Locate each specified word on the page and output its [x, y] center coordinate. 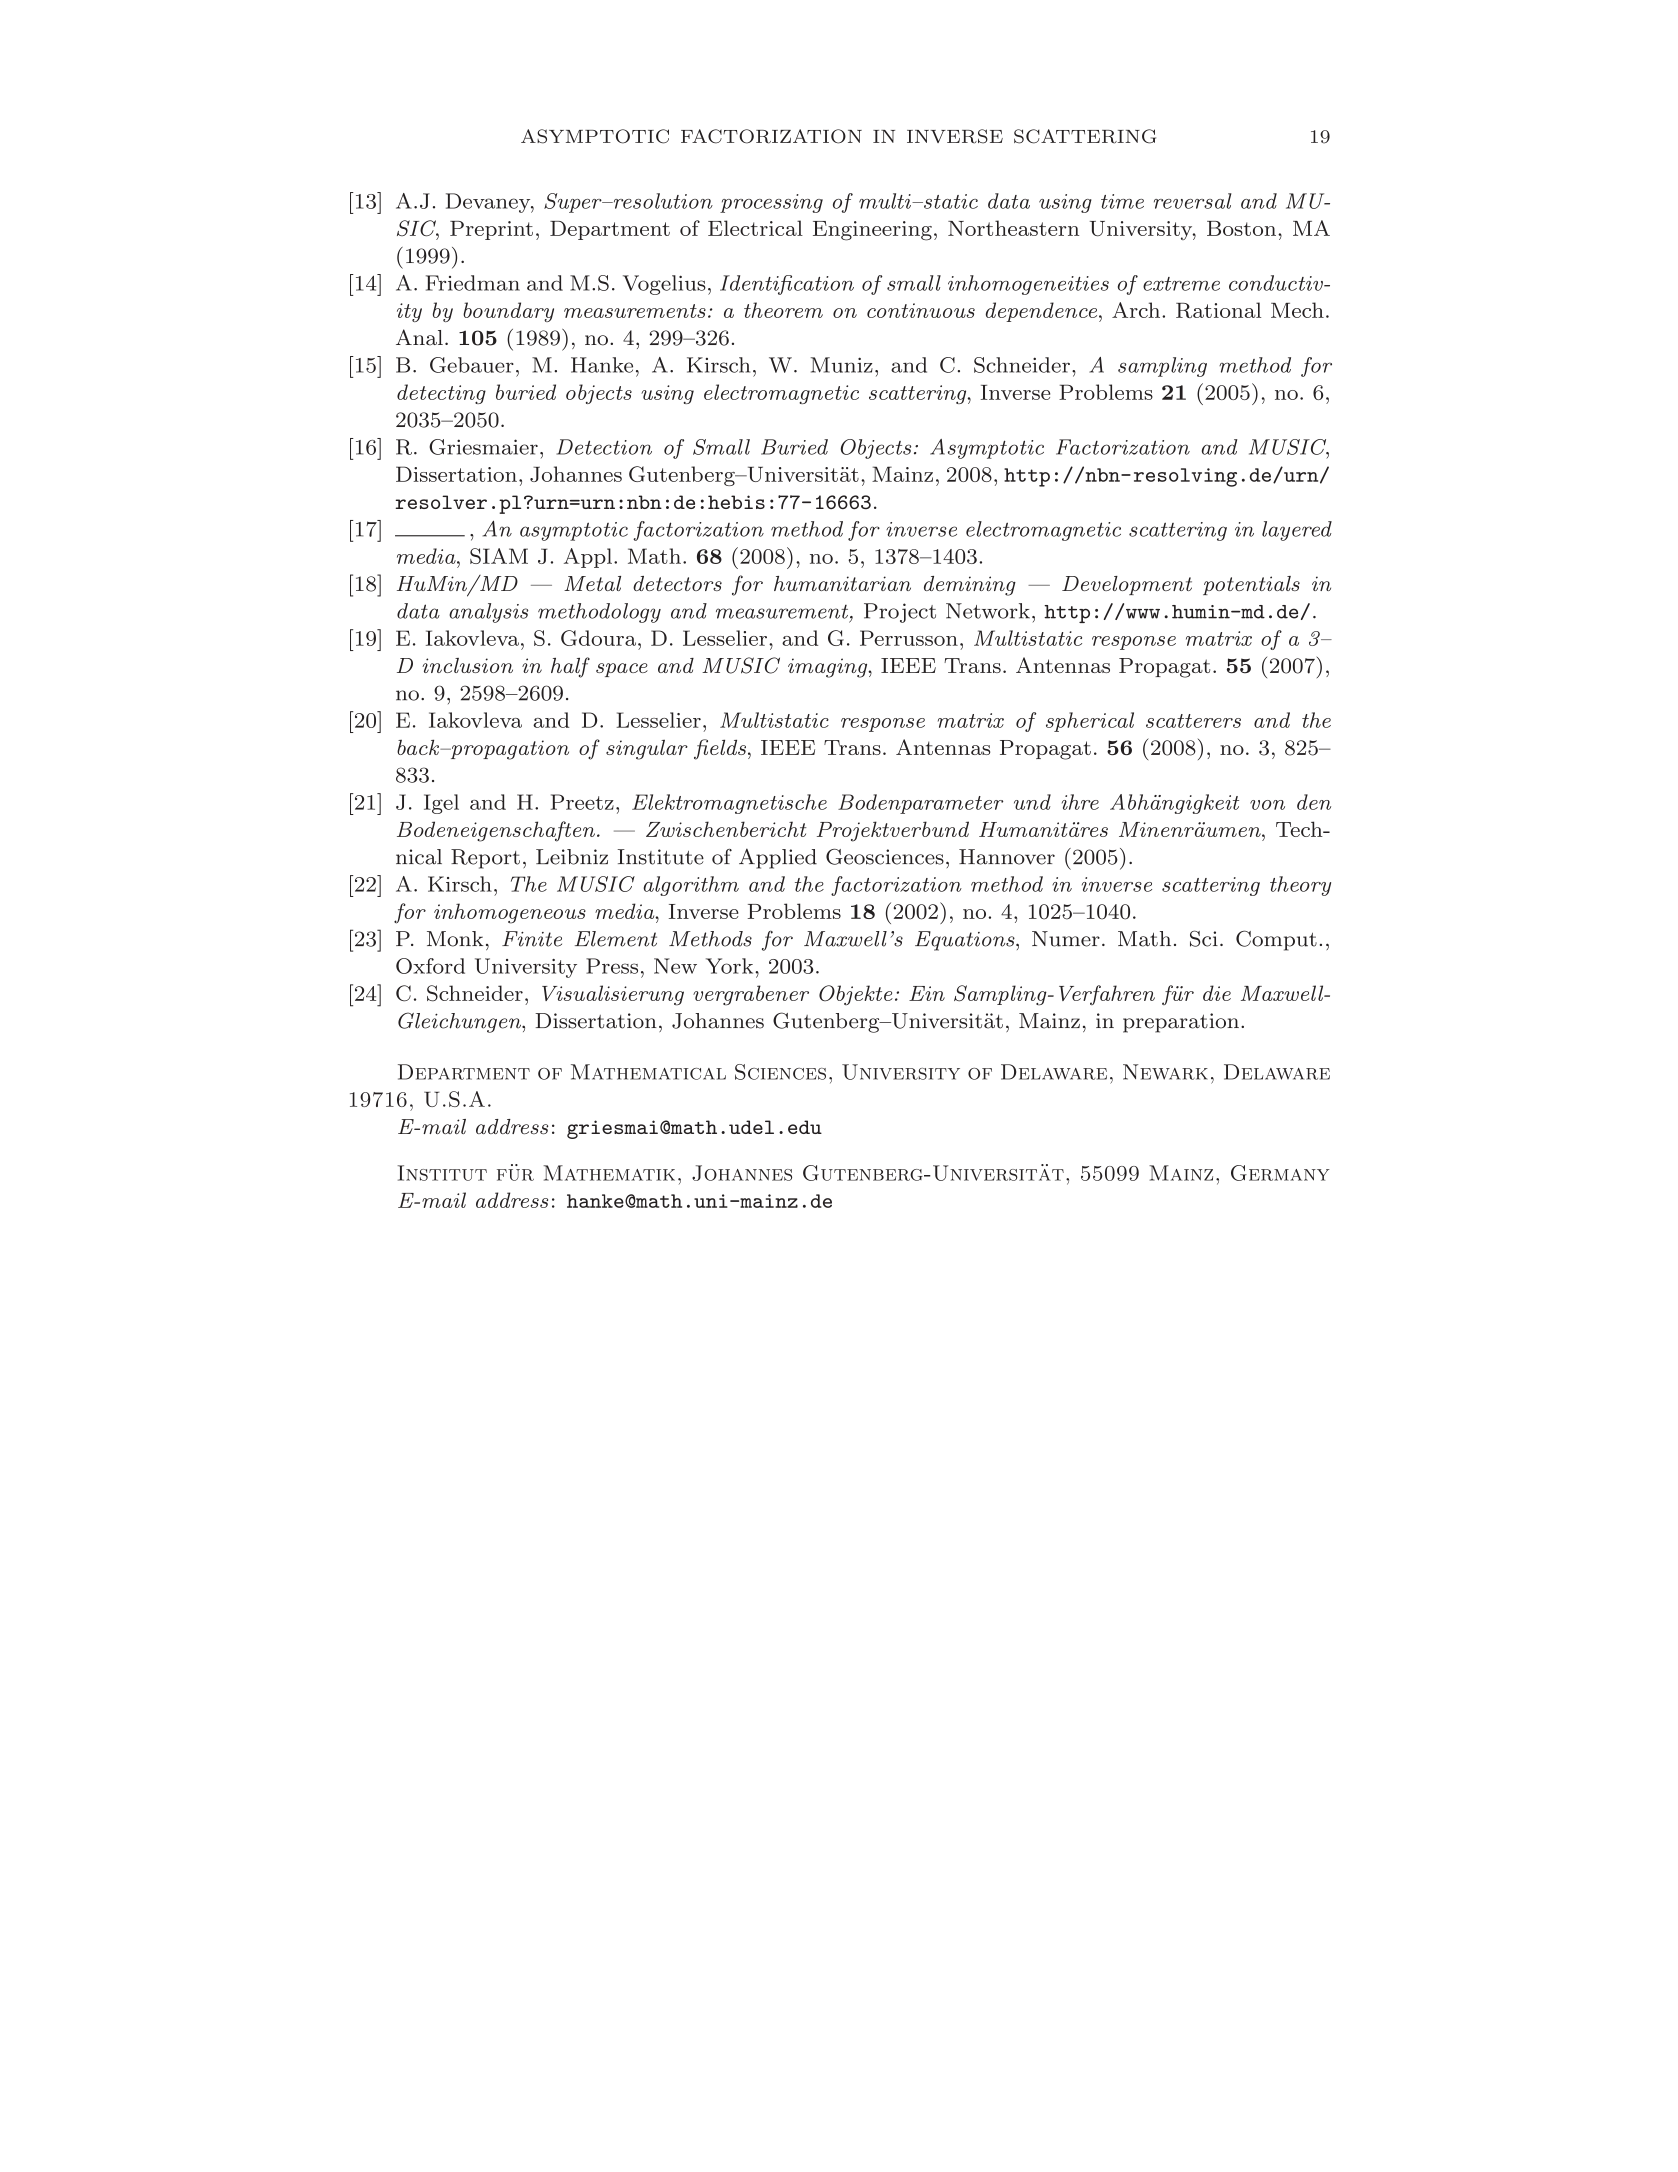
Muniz [842, 365]
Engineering [872, 231]
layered [1297, 531]
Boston [1243, 228]
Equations [966, 941]
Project [900, 613]
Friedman [473, 283]
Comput [1276, 940]
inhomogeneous [510, 913]
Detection [604, 447]
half [570, 667]
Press [612, 966]
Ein [927, 993]
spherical [1090, 722]
